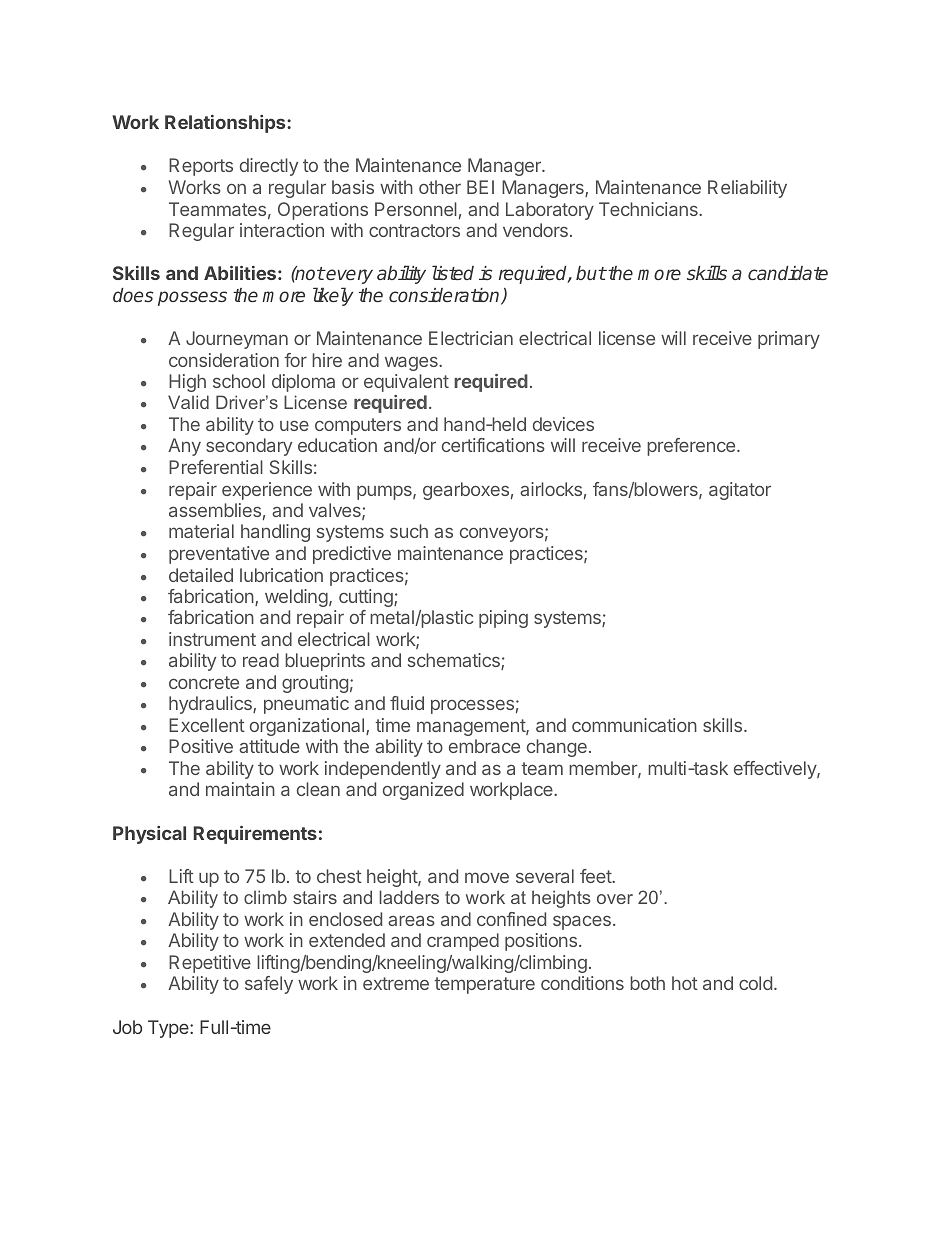 The width and height of the image is (952, 1233). I want to click on Requirements, so click(255, 835).
